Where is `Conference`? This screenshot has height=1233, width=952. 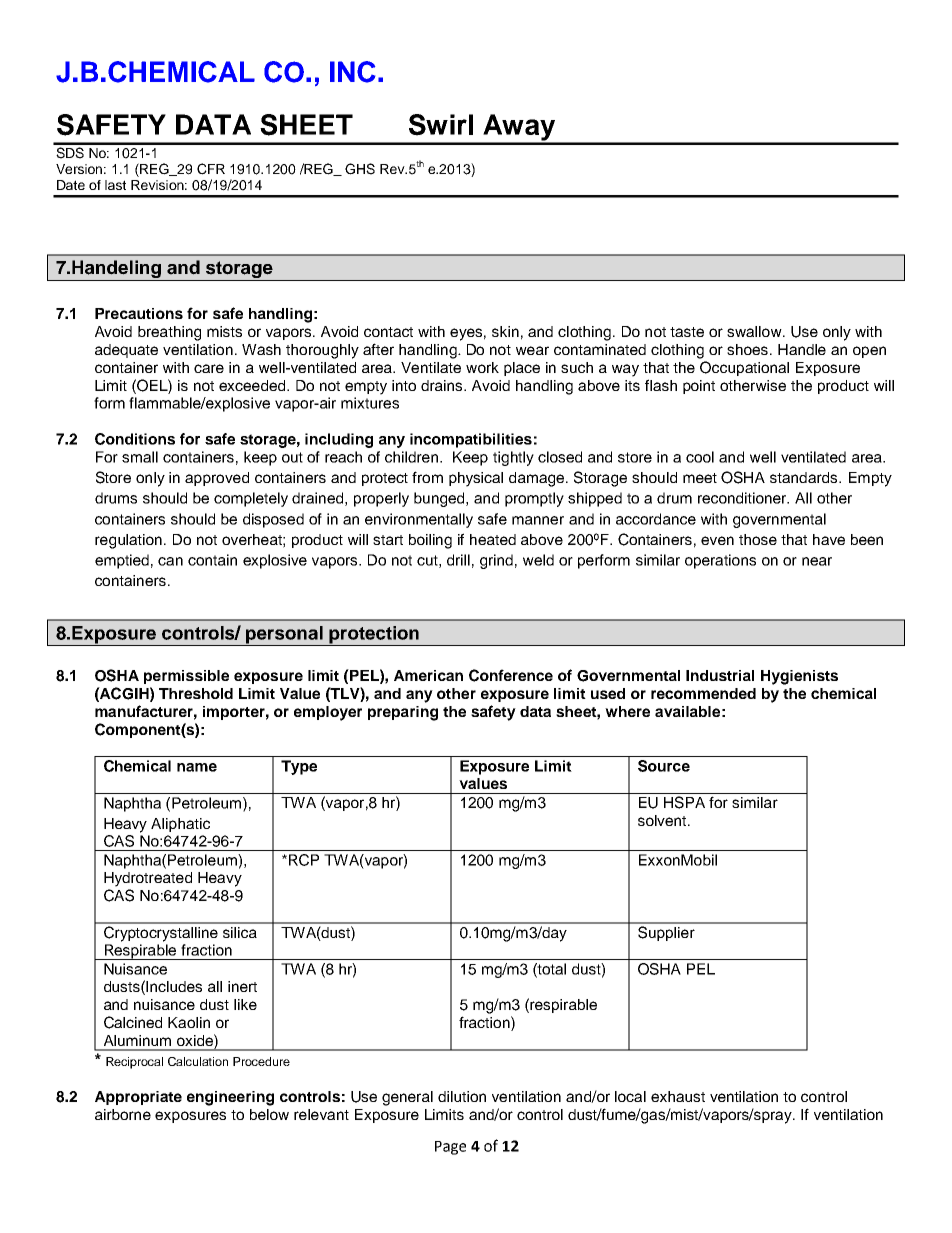
Conference is located at coordinates (511, 675).
